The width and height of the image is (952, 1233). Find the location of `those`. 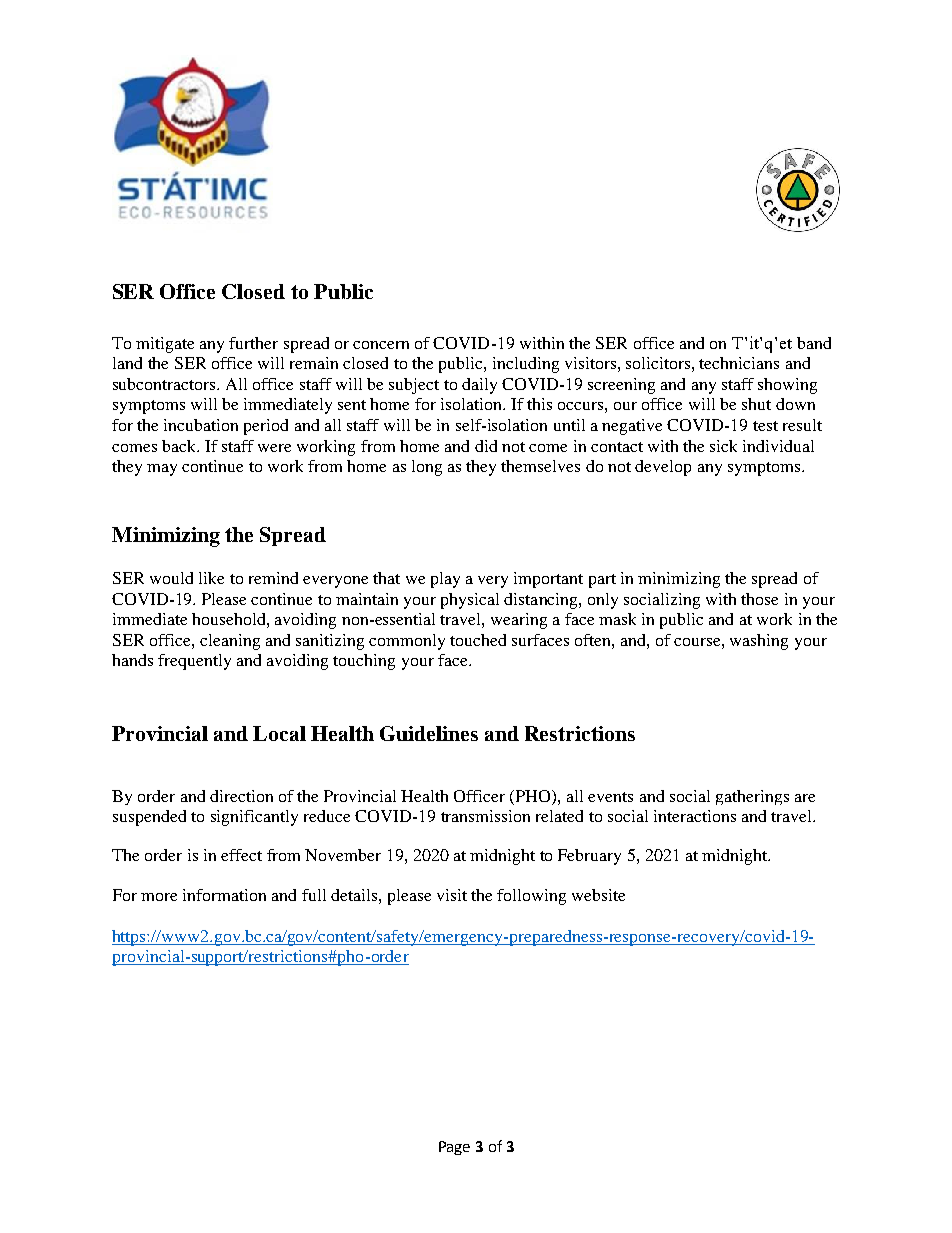

those is located at coordinates (759, 599).
